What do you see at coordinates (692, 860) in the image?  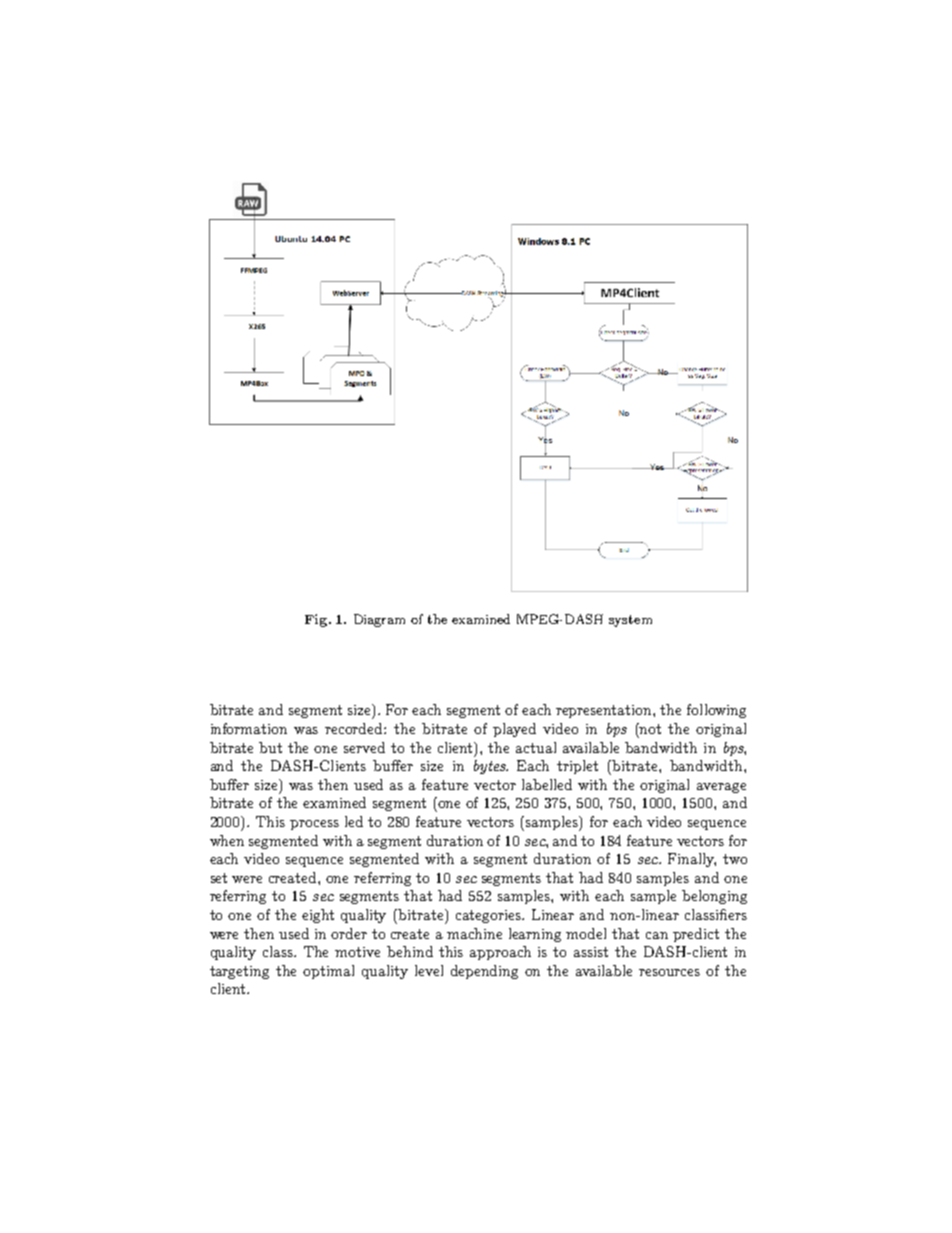 I see `Finally` at bounding box center [692, 860].
